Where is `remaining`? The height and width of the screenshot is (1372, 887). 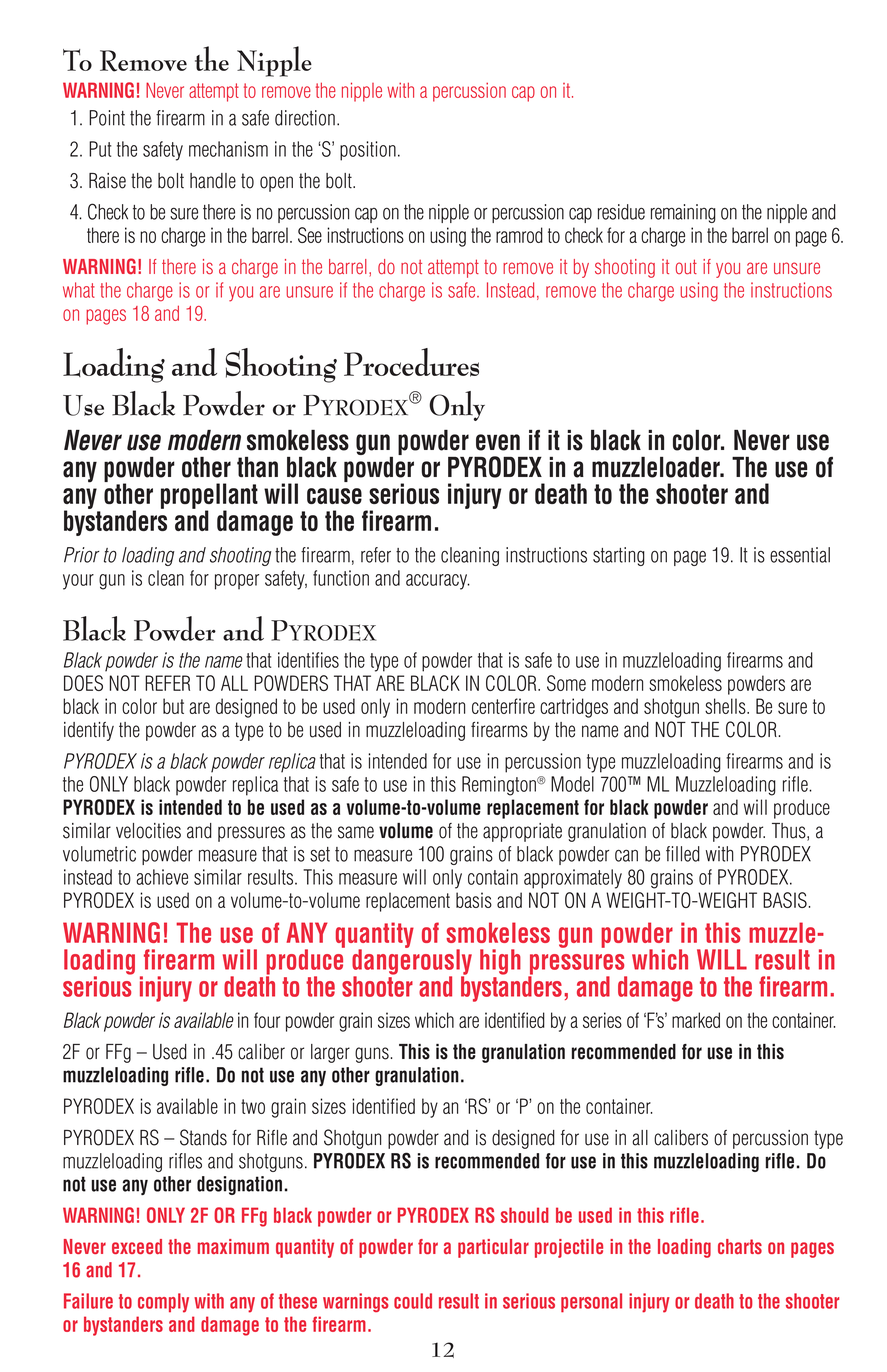 remaining is located at coordinates (683, 213).
